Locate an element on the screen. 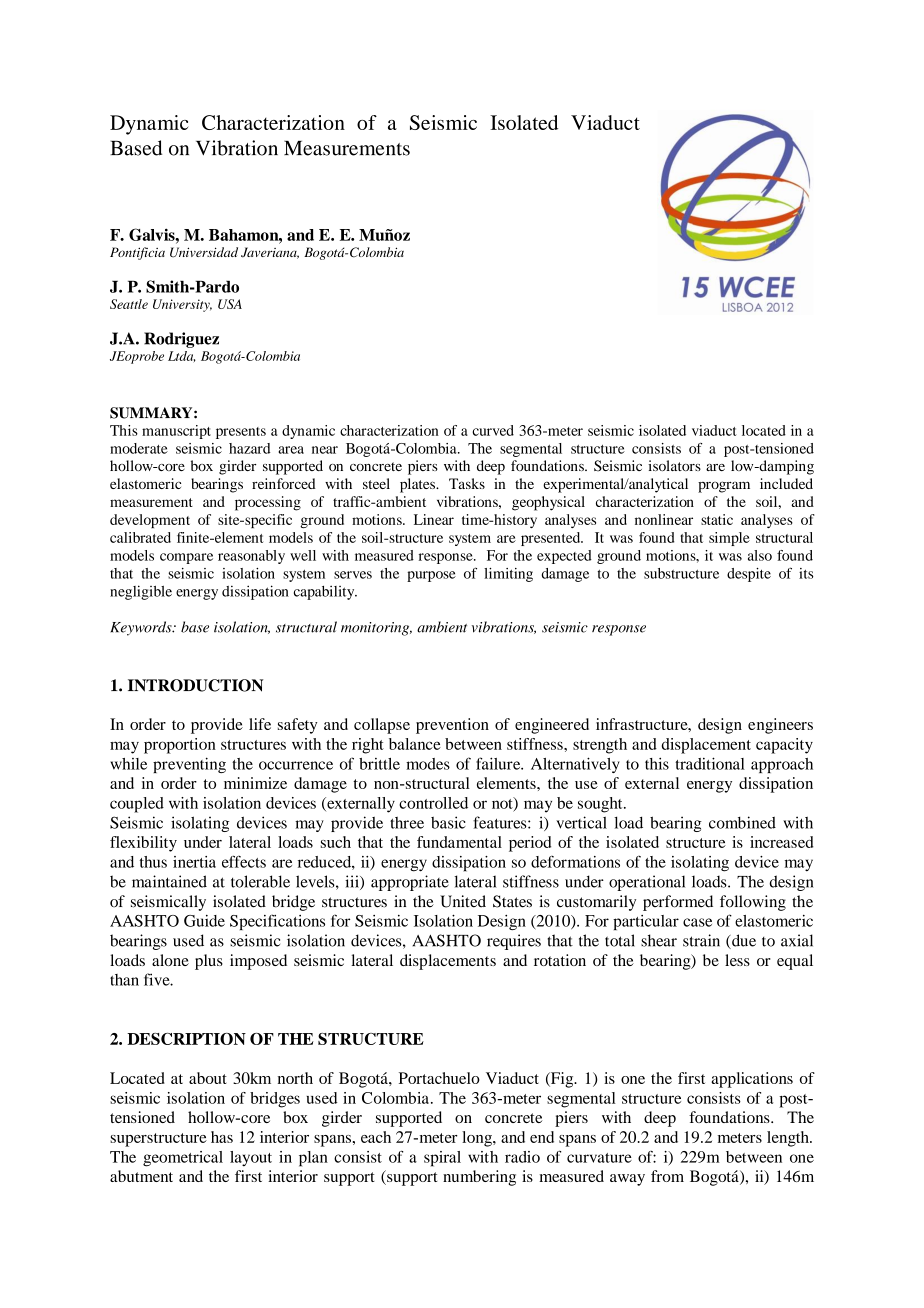 Image resolution: width=924 pixels, height=1308 pixels. geometrical is located at coordinates (183, 1159).
